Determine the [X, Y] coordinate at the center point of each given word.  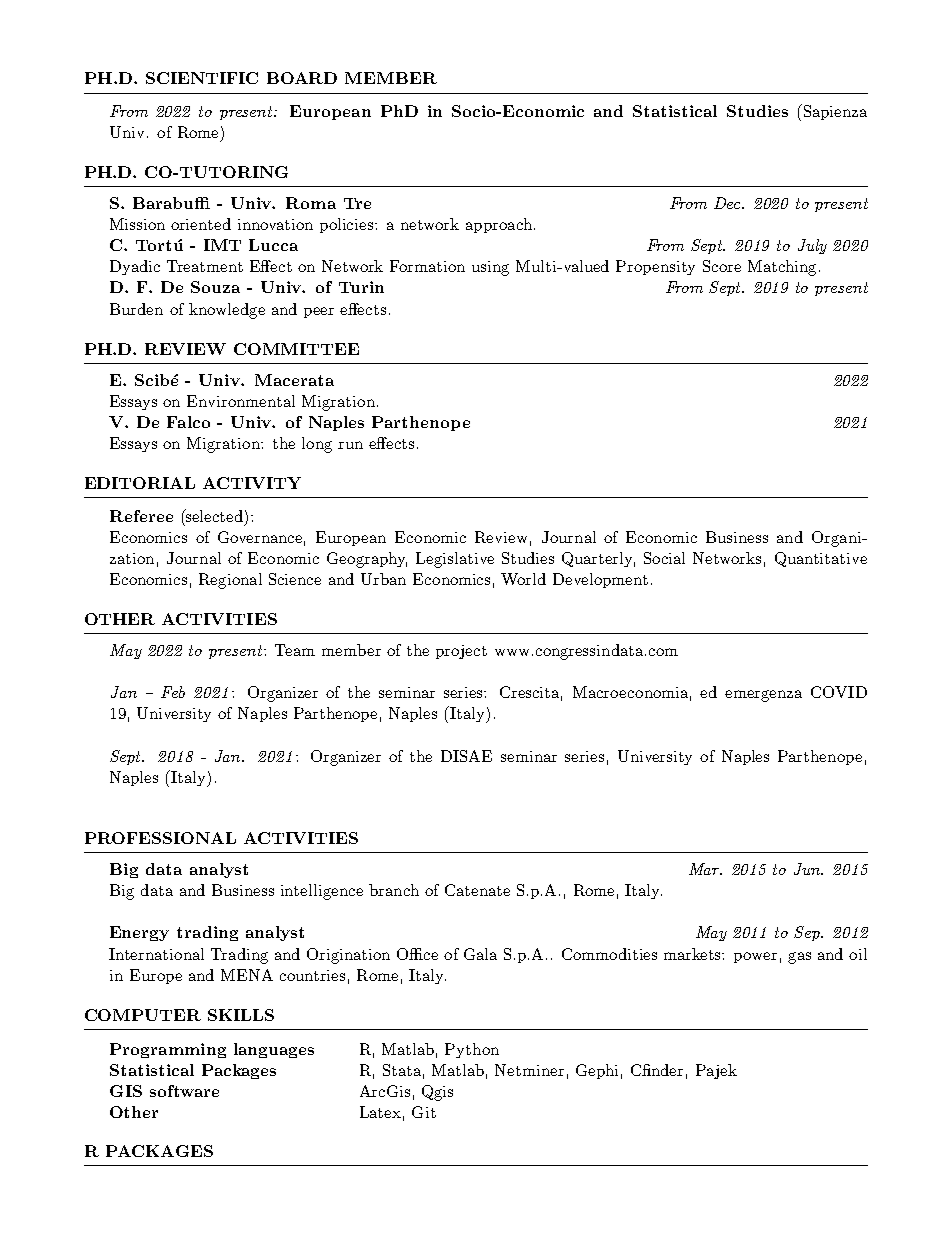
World [523, 579]
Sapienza [834, 112]
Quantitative [821, 559]
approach [499, 225]
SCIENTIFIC [202, 78]
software [184, 1091]
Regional [230, 581]
